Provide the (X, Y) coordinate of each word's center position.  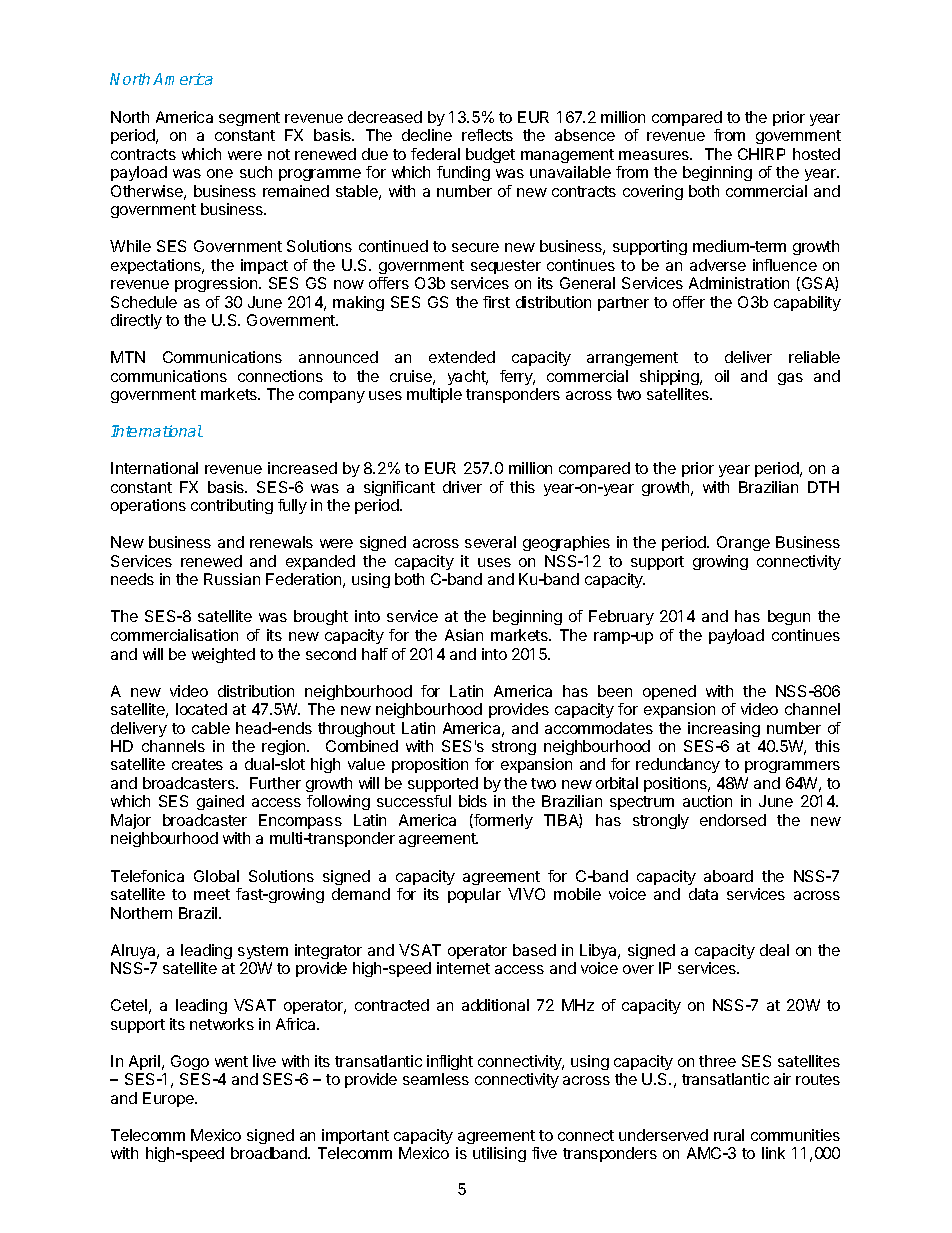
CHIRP (761, 154)
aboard (728, 876)
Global (216, 876)
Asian (464, 635)
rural (729, 1135)
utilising (499, 1154)
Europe (169, 1099)
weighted (223, 655)
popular (474, 895)
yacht (468, 377)
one (220, 173)
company (332, 397)
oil (722, 376)
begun (789, 617)
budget (490, 155)
